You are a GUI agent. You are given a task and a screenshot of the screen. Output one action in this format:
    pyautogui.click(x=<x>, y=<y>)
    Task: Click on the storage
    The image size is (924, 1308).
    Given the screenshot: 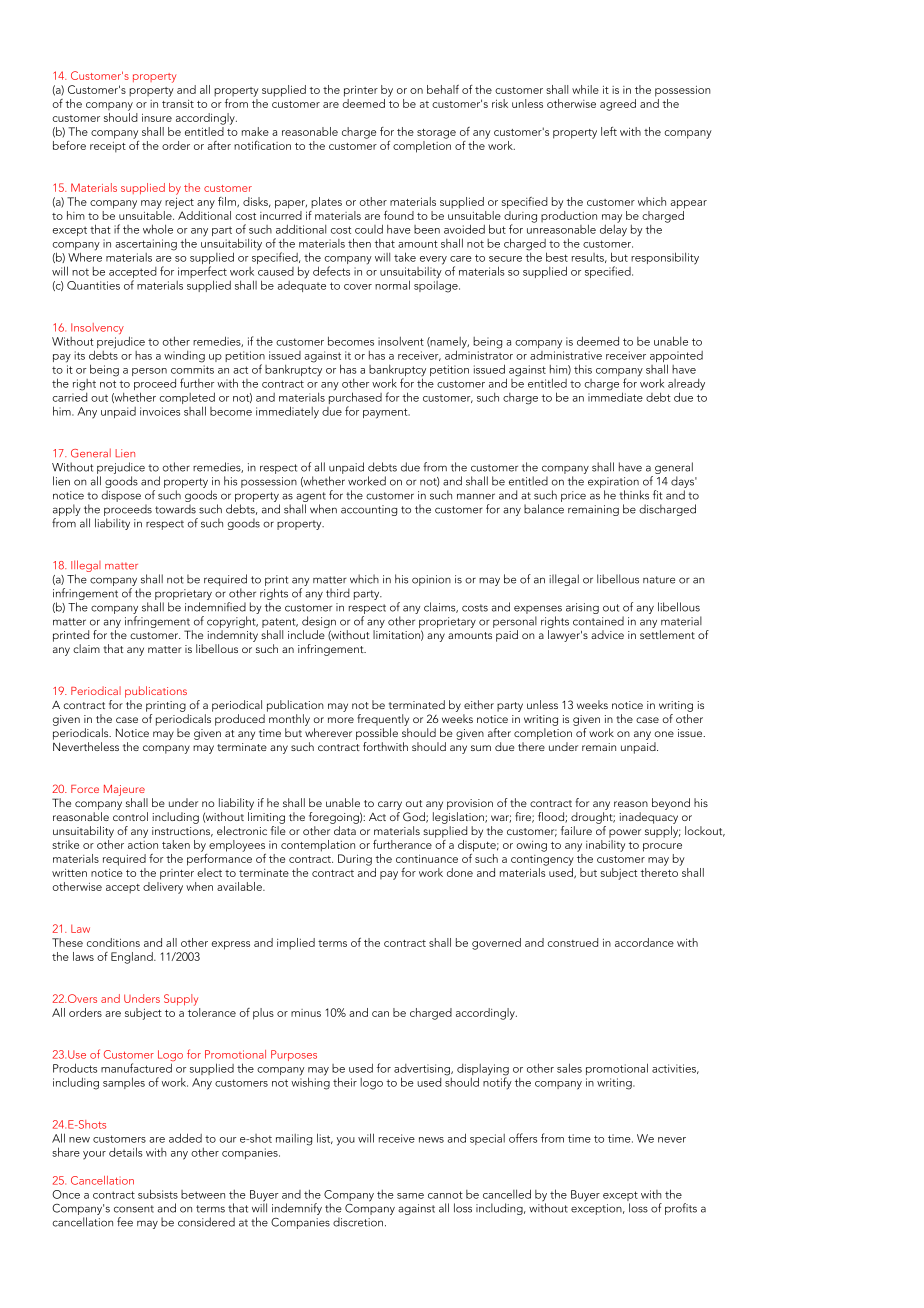 What is the action you would take?
    pyautogui.click(x=436, y=134)
